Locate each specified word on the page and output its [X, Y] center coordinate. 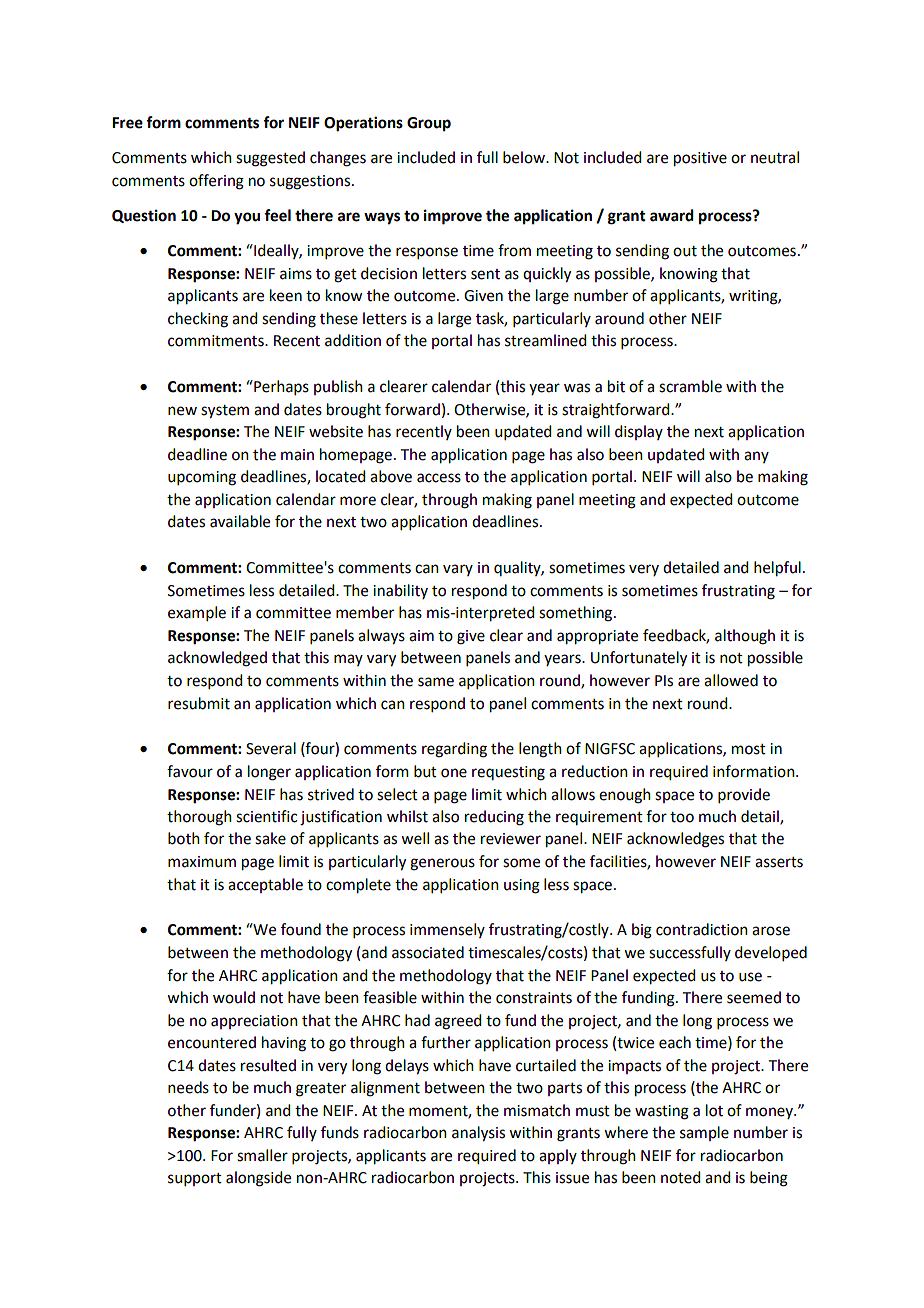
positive [700, 159]
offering [216, 182]
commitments [217, 341]
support [195, 1179]
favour [190, 771]
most [749, 749]
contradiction [702, 929]
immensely [447, 930]
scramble [690, 386]
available [240, 521]
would [234, 997]
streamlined [545, 340]
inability [400, 591]
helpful [777, 569]
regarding [454, 750]
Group [429, 124]
